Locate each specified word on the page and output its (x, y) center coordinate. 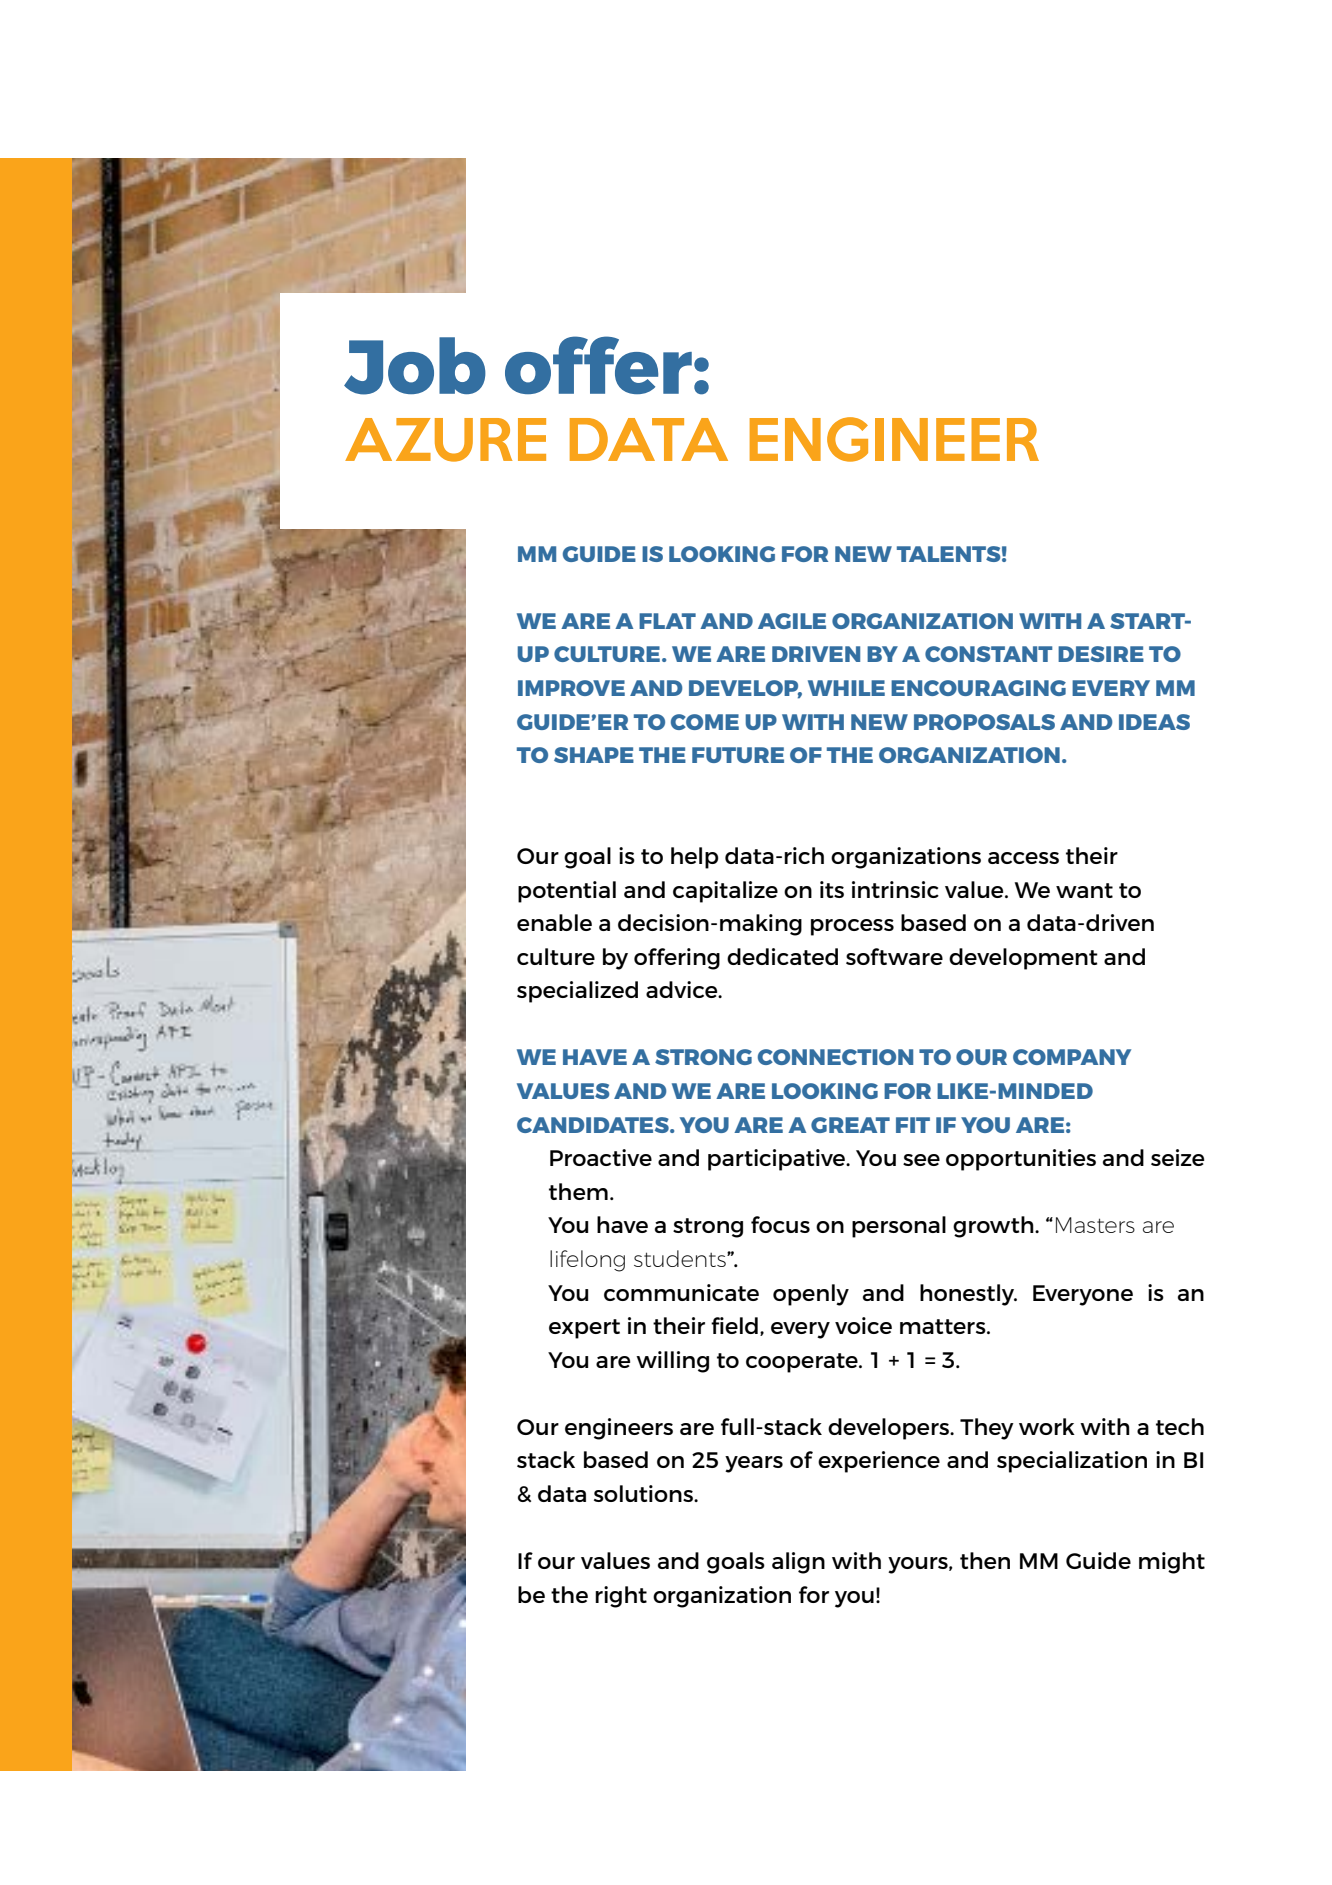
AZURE (445, 440)
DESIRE (1101, 654)
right (621, 1597)
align (798, 1563)
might (1172, 1563)
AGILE (792, 621)
